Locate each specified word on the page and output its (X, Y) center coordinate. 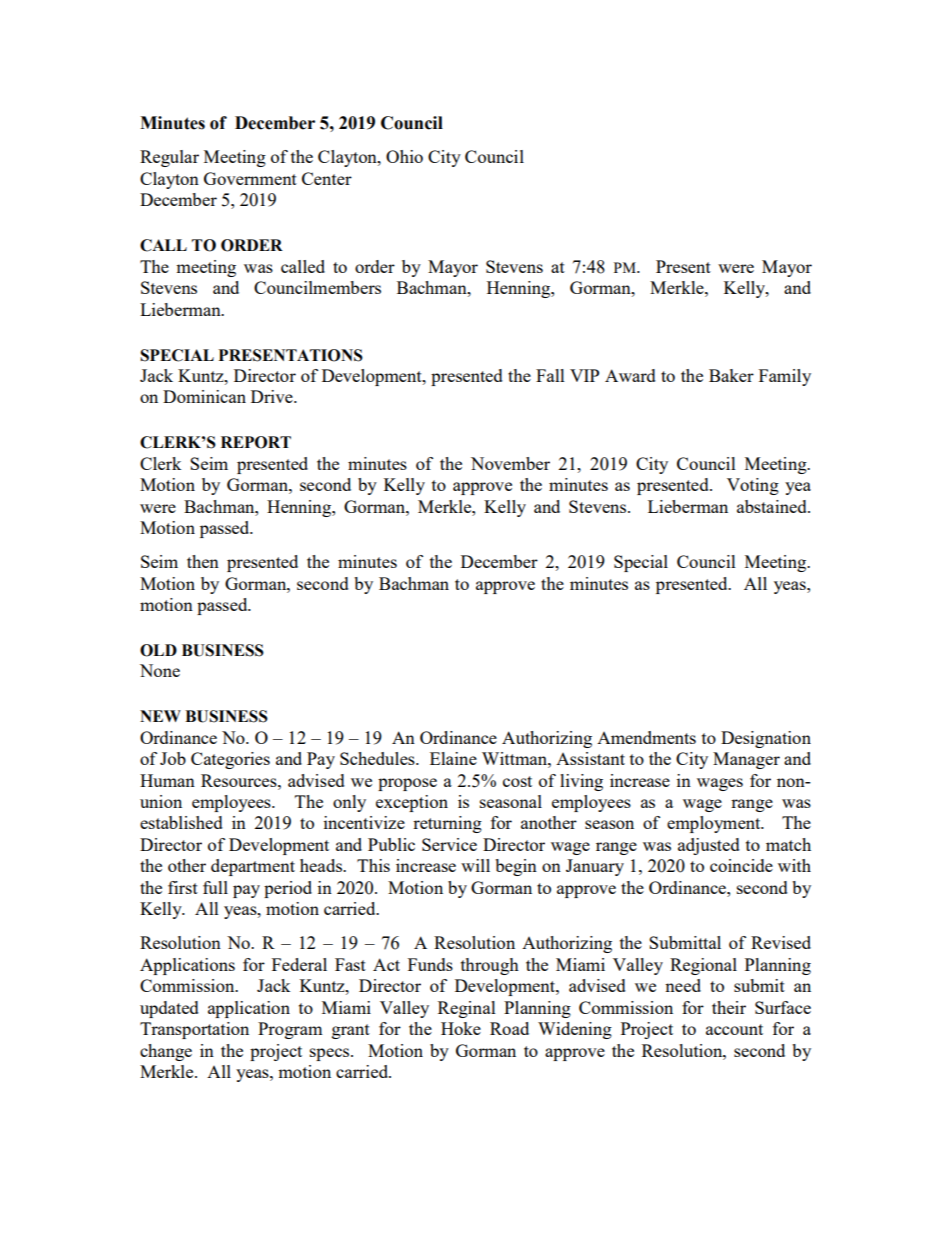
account (734, 1029)
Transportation (194, 1030)
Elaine (453, 758)
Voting (753, 486)
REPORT (256, 442)
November (510, 463)
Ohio (404, 156)
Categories (230, 760)
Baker (731, 375)
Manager (746, 760)
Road (509, 1028)
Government (250, 178)
